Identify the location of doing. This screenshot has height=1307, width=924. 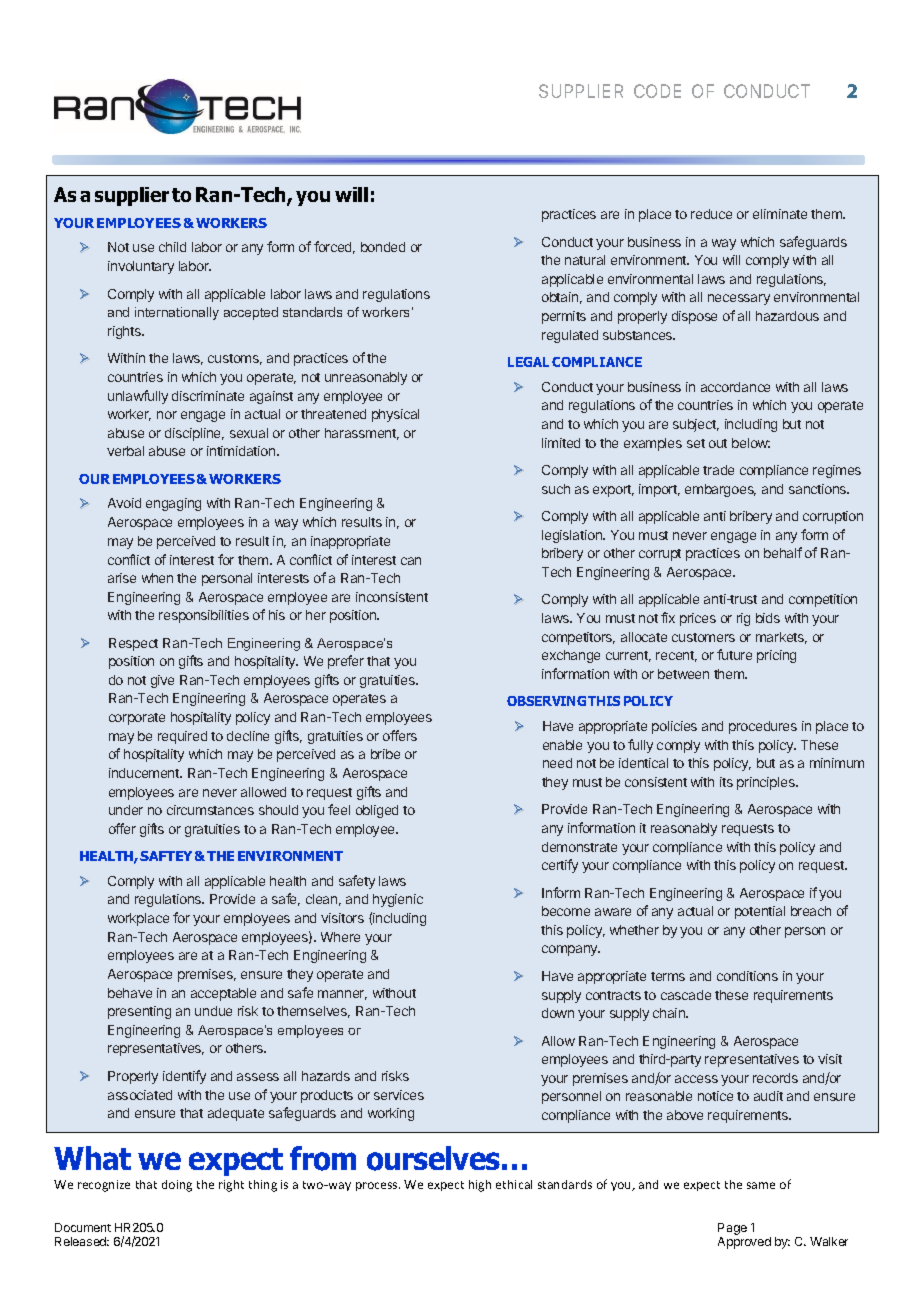
(177, 1186).
